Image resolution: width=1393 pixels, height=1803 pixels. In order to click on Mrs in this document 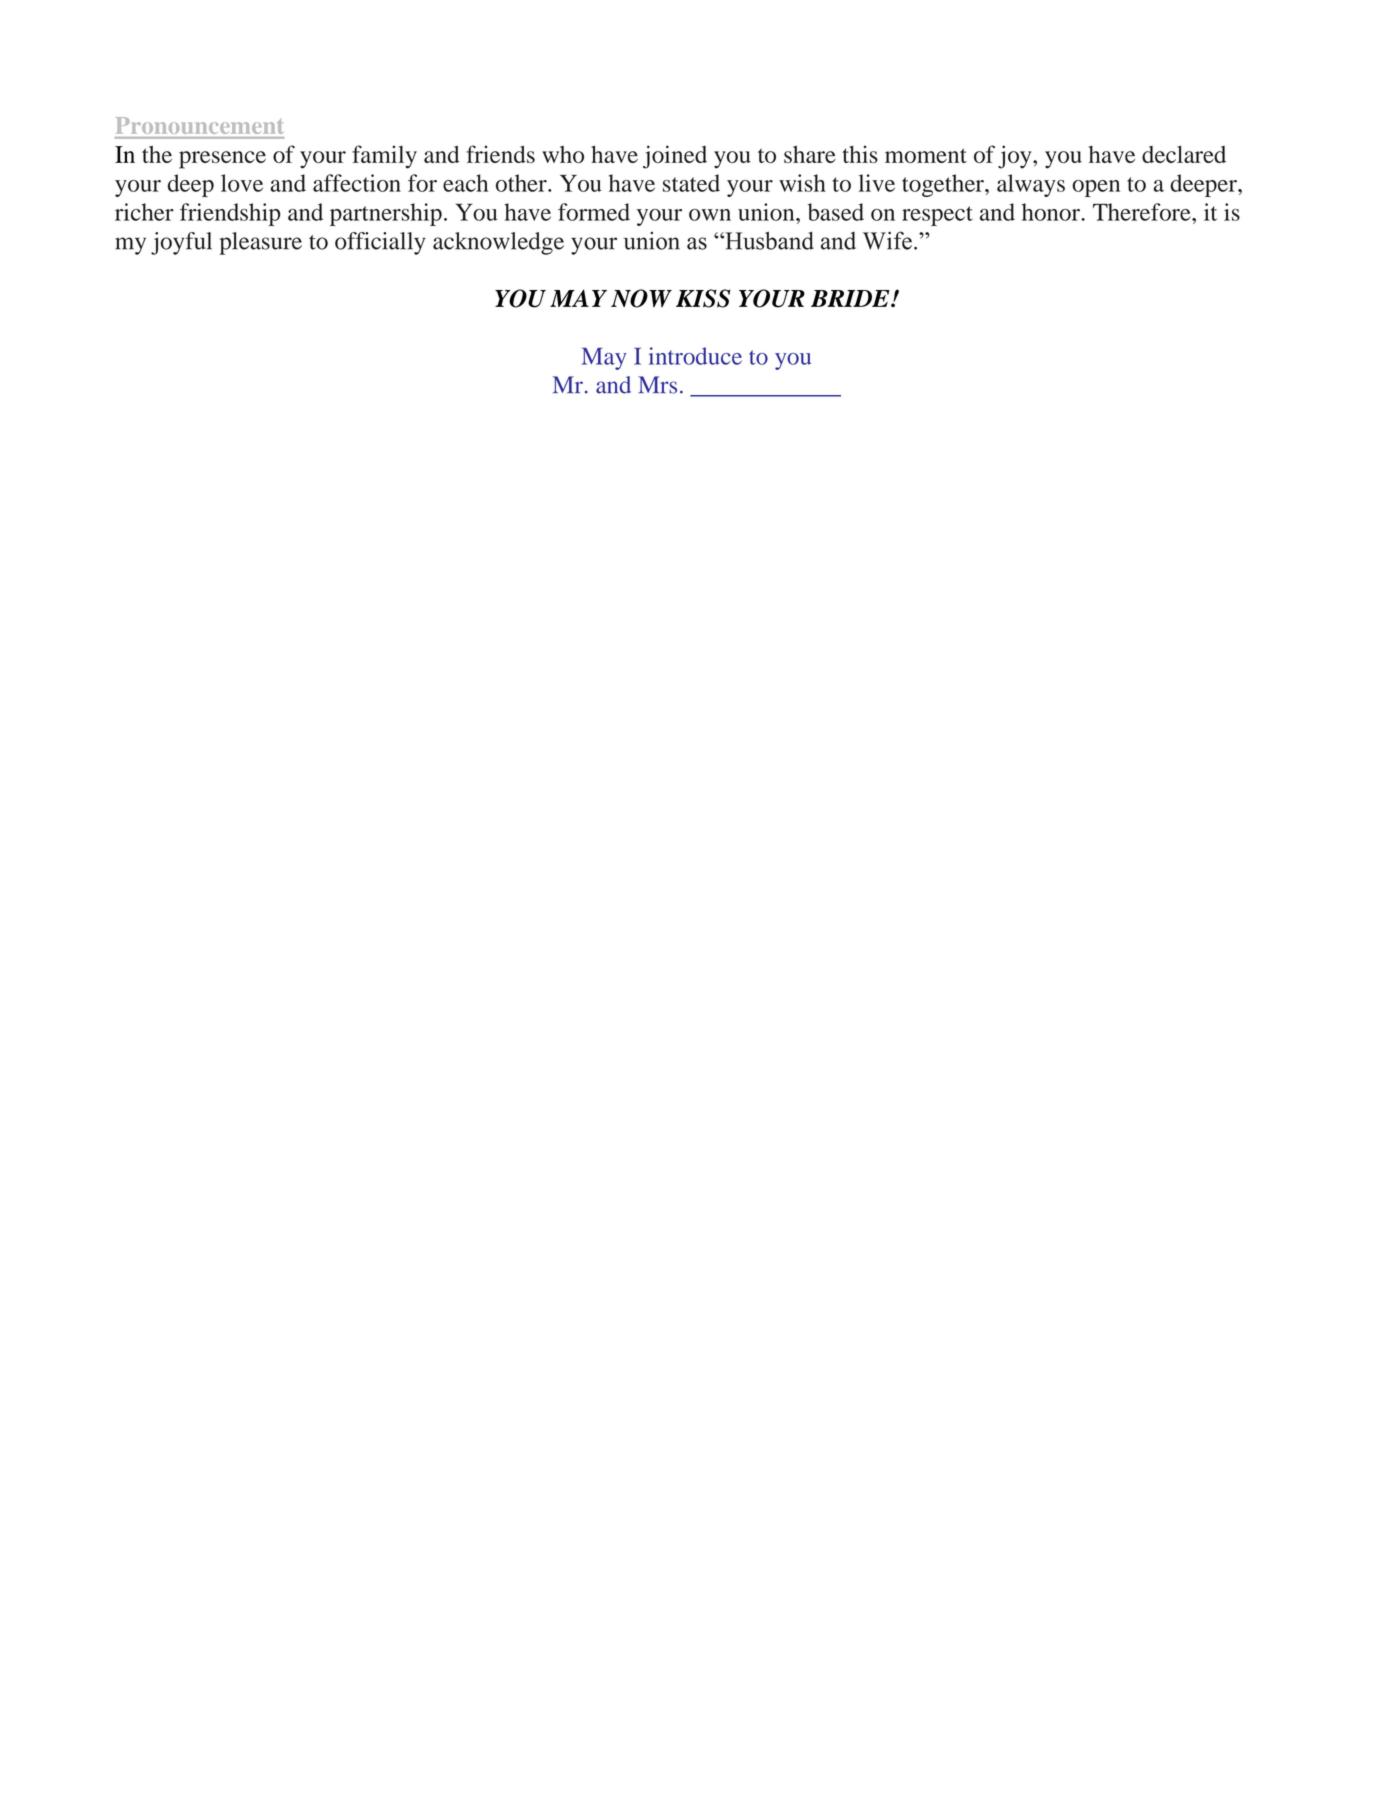, I will do `click(657, 385)`.
